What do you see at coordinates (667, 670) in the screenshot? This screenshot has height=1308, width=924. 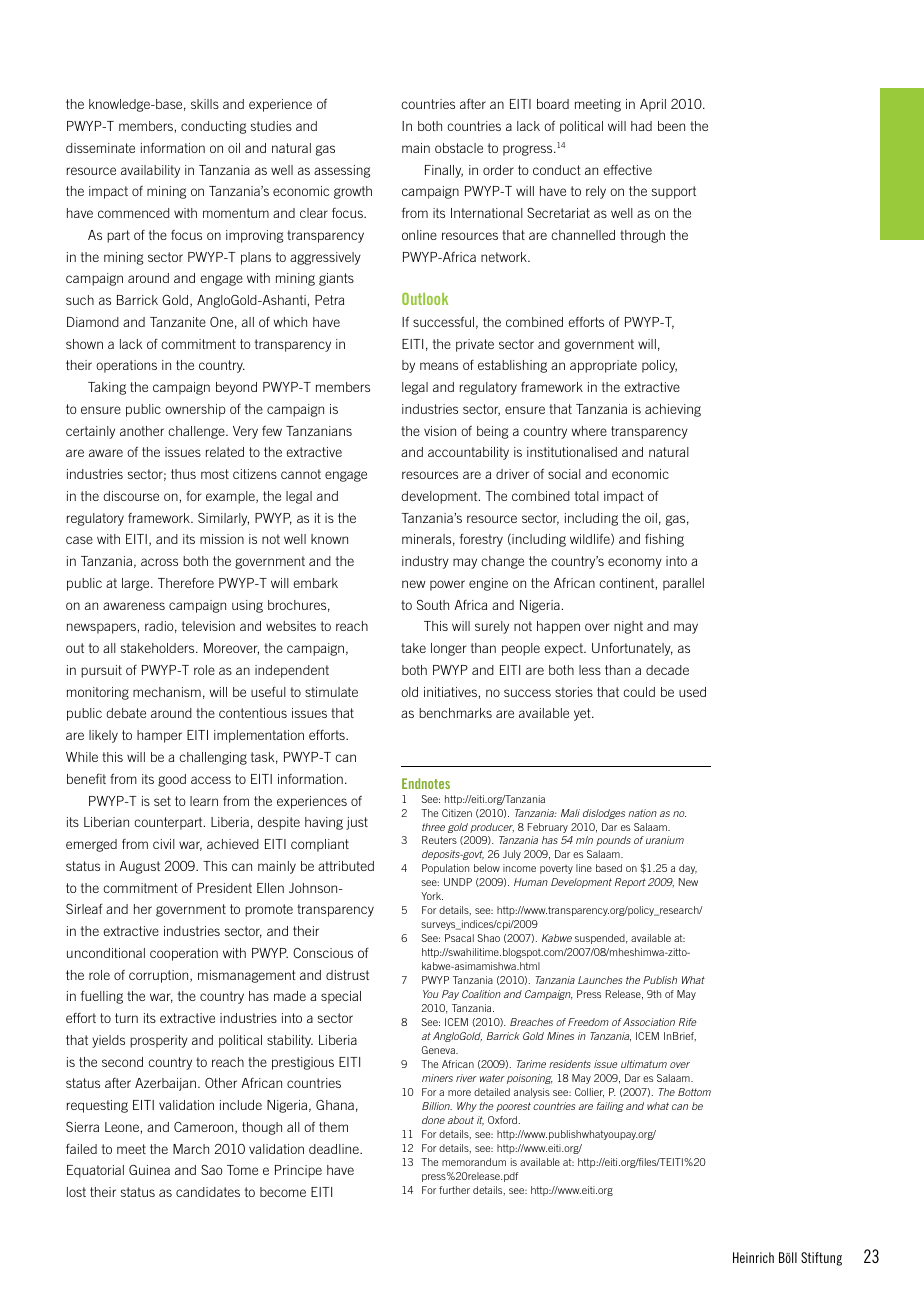 I see `decade` at bounding box center [667, 670].
